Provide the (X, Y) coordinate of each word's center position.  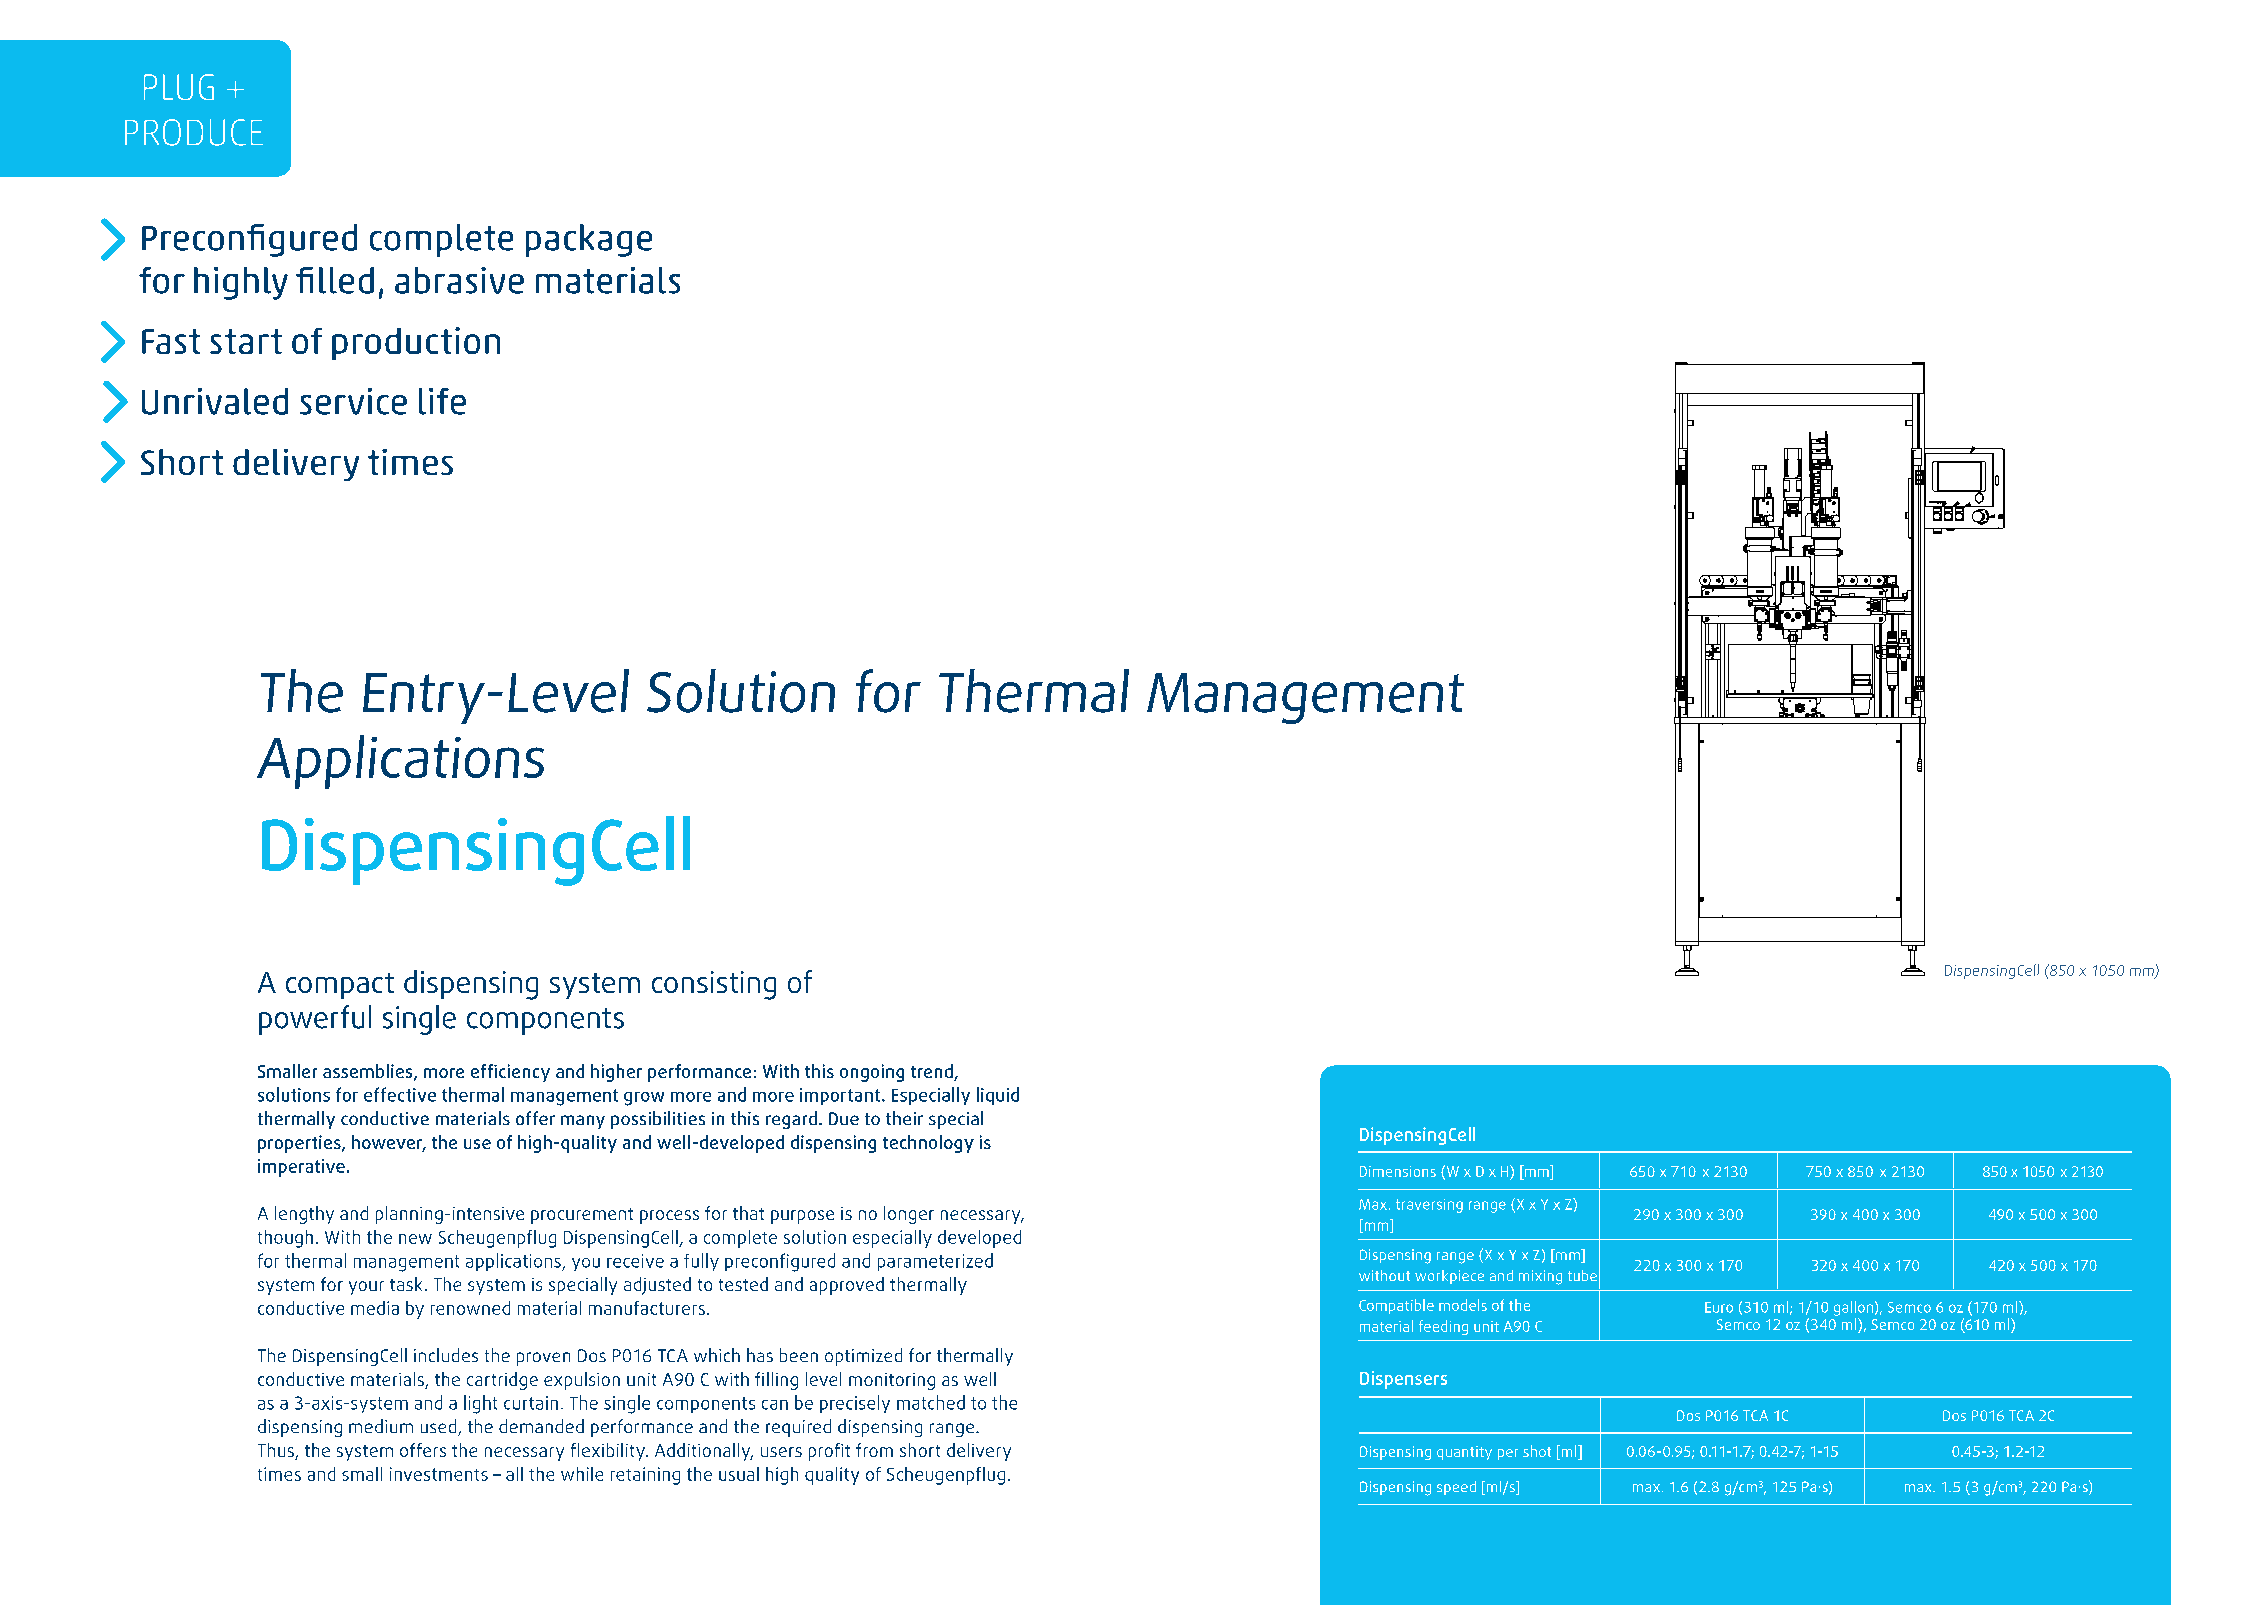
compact (340, 986)
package (589, 240)
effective (400, 1094)
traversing (1429, 1206)
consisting (714, 985)
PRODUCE (194, 132)
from (874, 1450)
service (353, 401)
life (442, 401)
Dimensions (1398, 1171)
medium (381, 1426)
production (416, 343)
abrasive (459, 280)
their (904, 1118)
